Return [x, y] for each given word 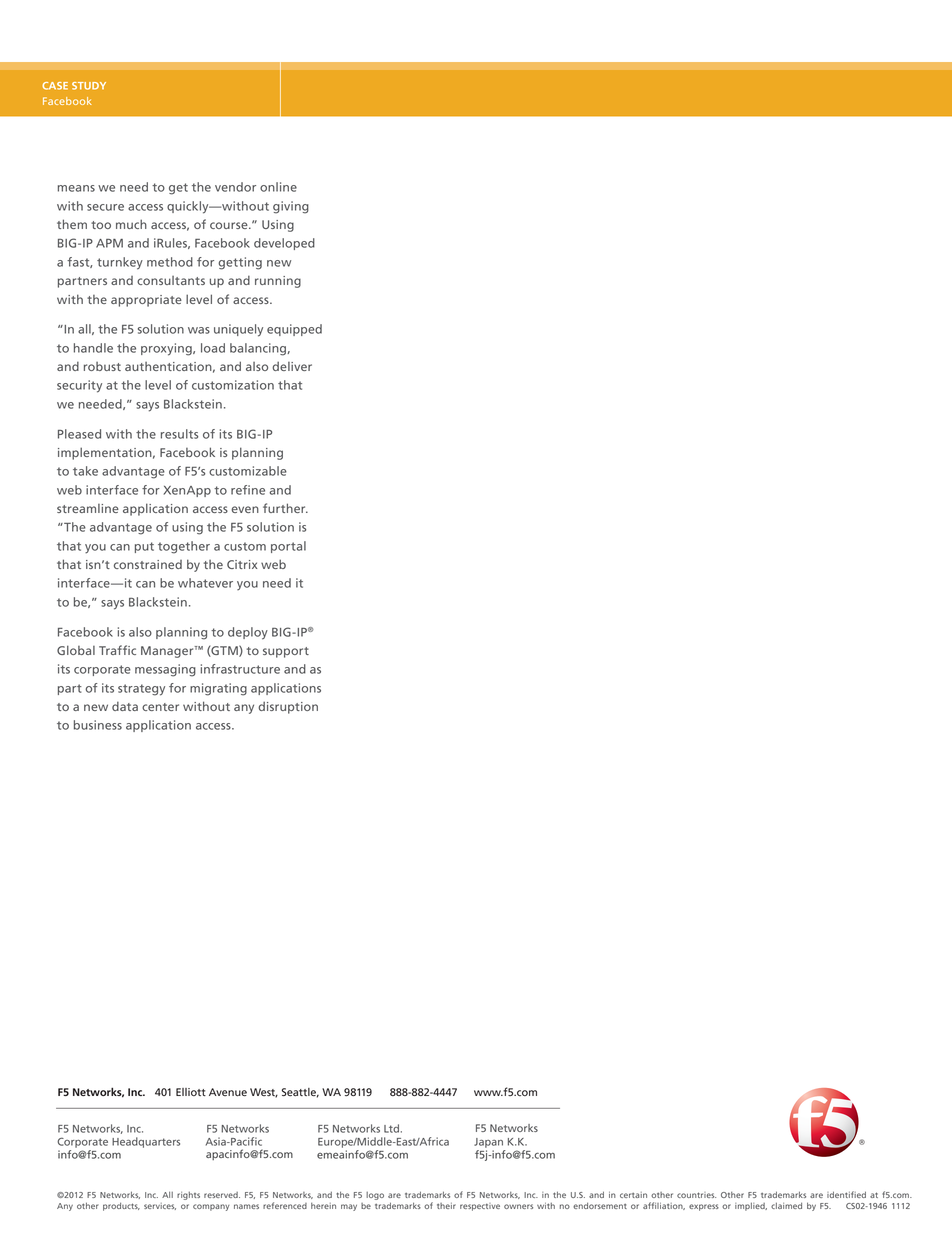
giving [291, 207]
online [278, 187]
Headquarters [146, 1142]
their [446, 1206]
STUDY [89, 86]
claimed [786, 1205]
